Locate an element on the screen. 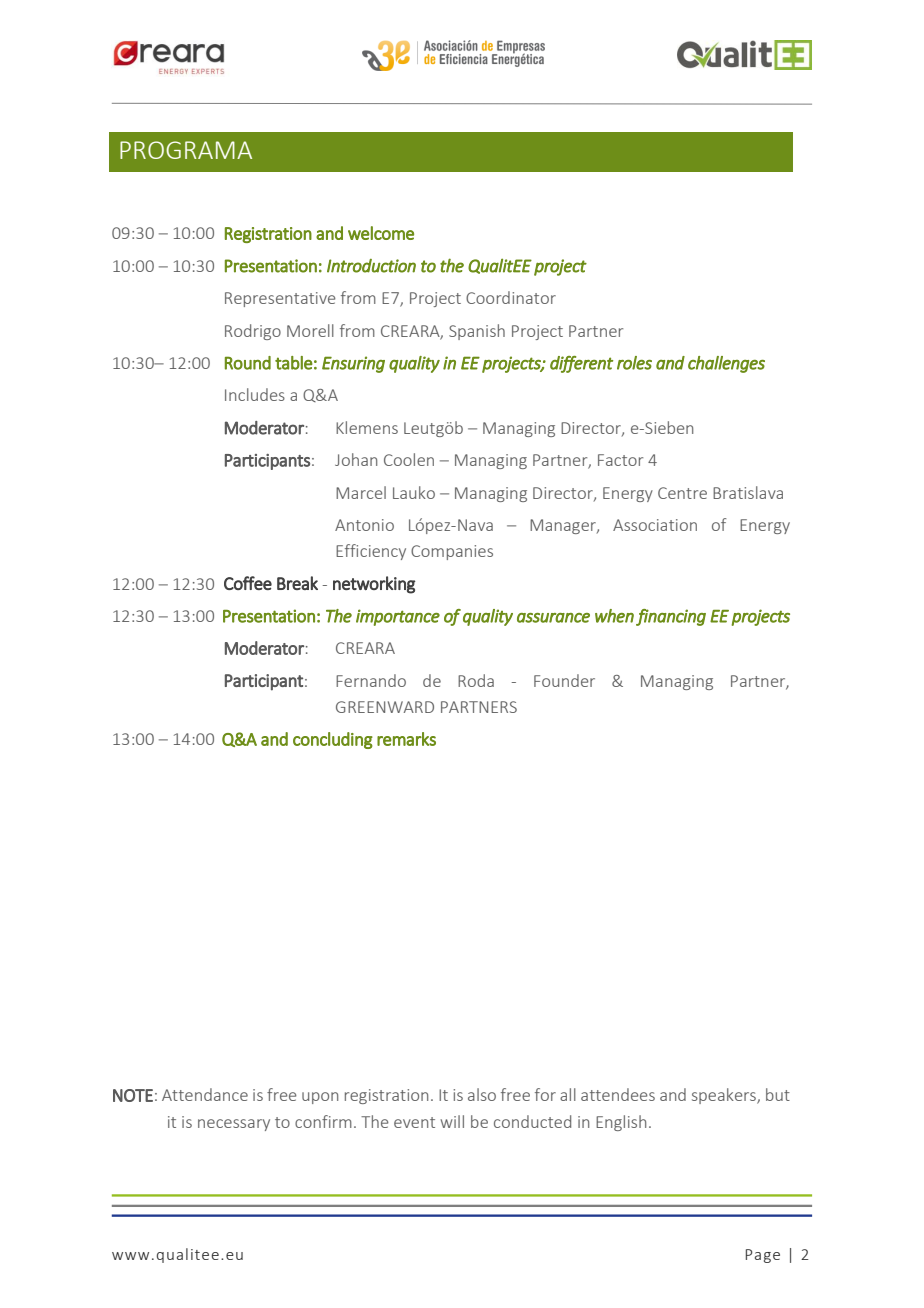  Includes is located at coordinates (255, 394).
